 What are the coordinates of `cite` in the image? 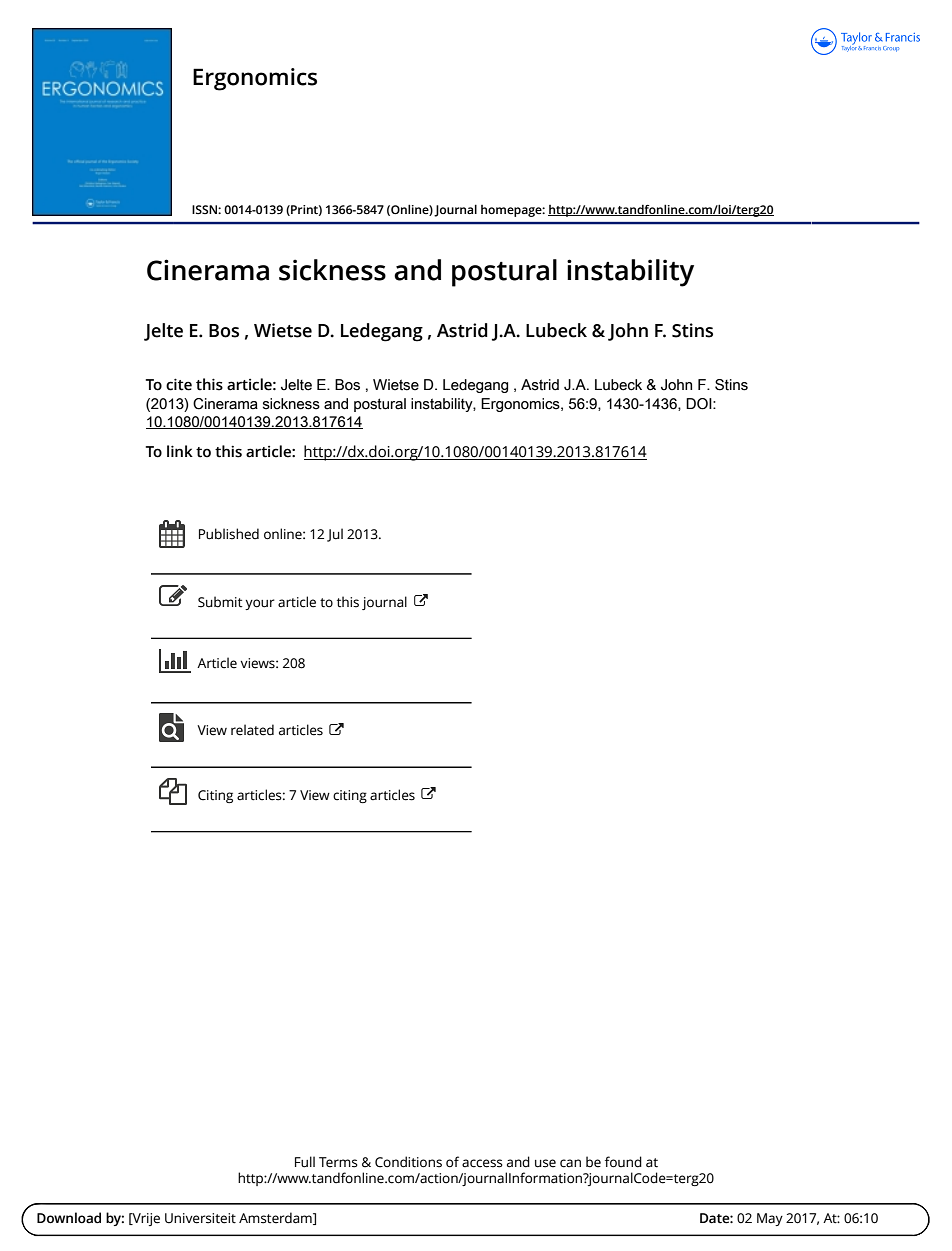 It's located at (179, 384).
